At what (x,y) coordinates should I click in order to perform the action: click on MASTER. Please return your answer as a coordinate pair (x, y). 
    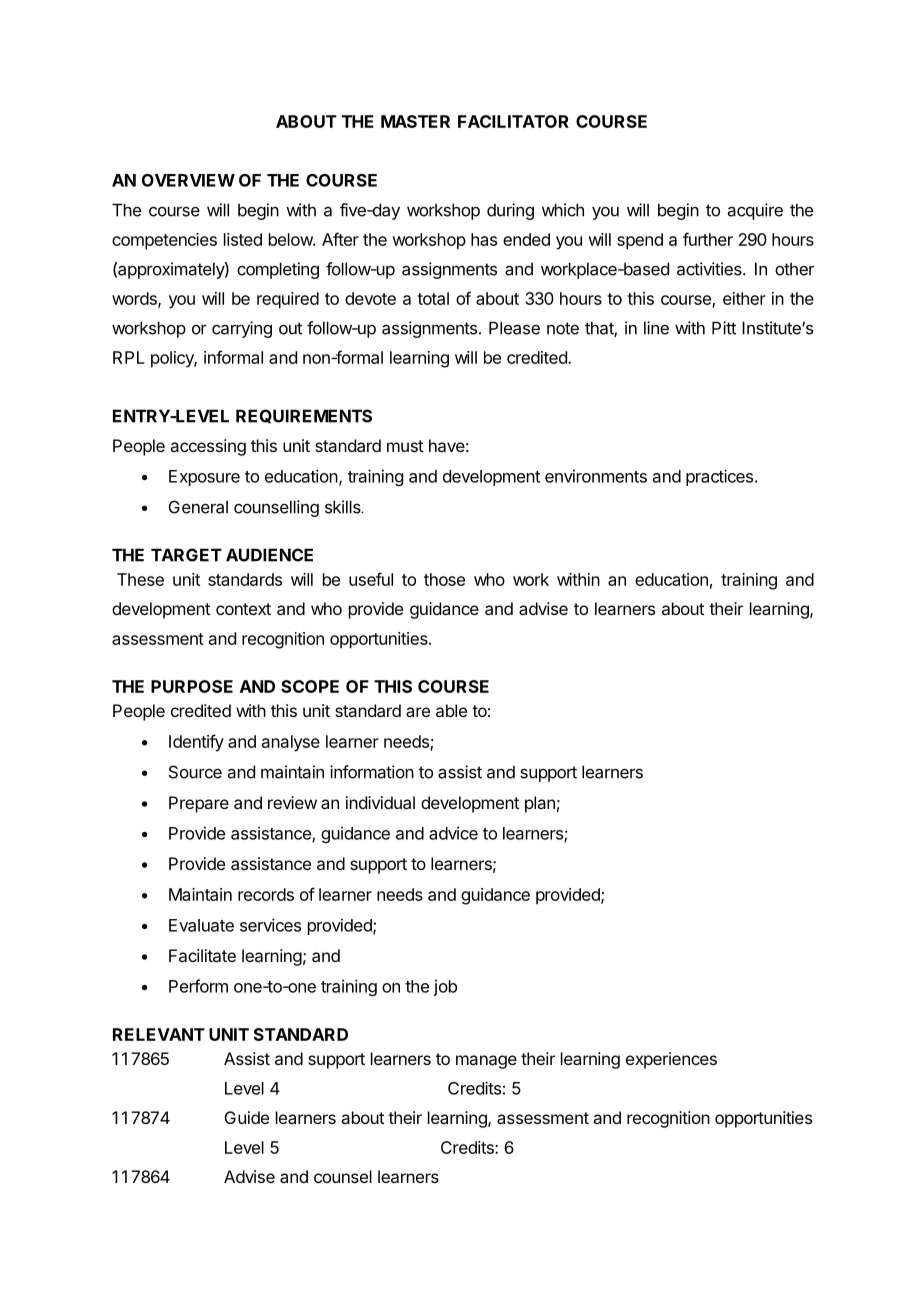
    Looking at the image, I should click on (415, 121).
